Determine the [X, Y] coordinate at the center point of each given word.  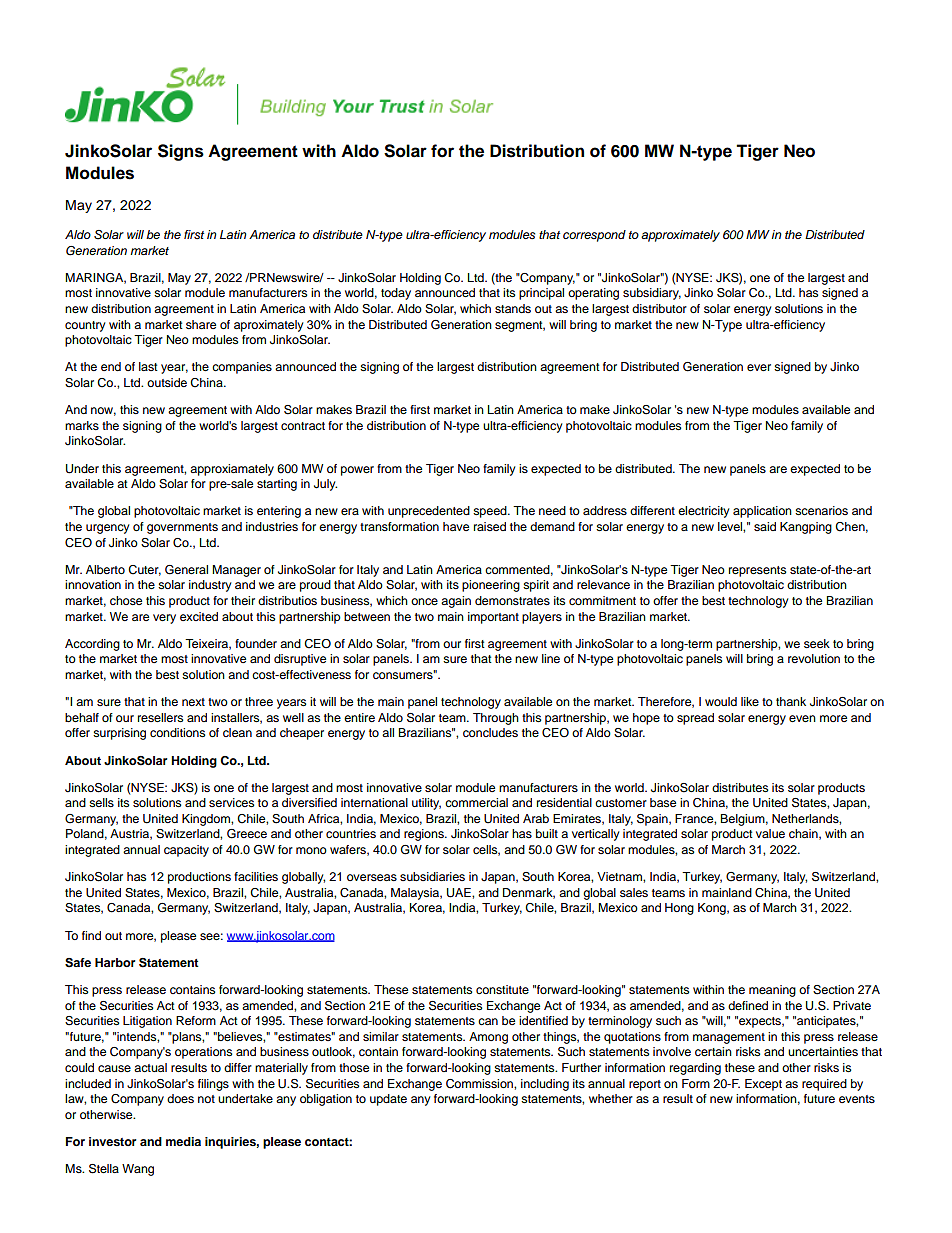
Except [763, 1085]
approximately [680, 236]
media [183, 1141]
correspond [594, 236]
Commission [480, 1084]
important [493, 618]
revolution [814, 658]
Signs [181, 152]
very [164, 619]
